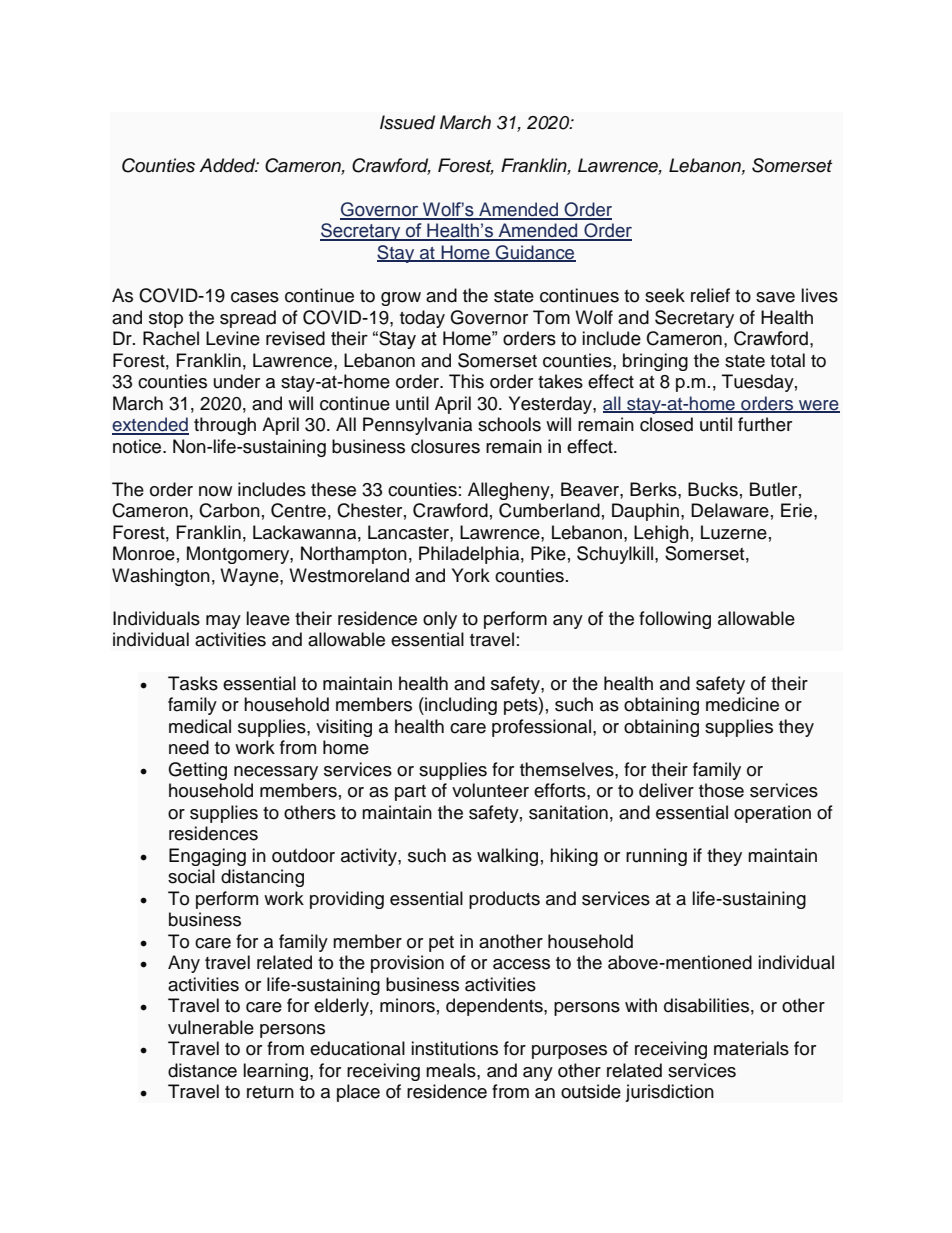 The image size is (952, 1233). What do you see at coordinates (225, 426) in the screenshot?
I see `through` at bounding box center [225, 426].
